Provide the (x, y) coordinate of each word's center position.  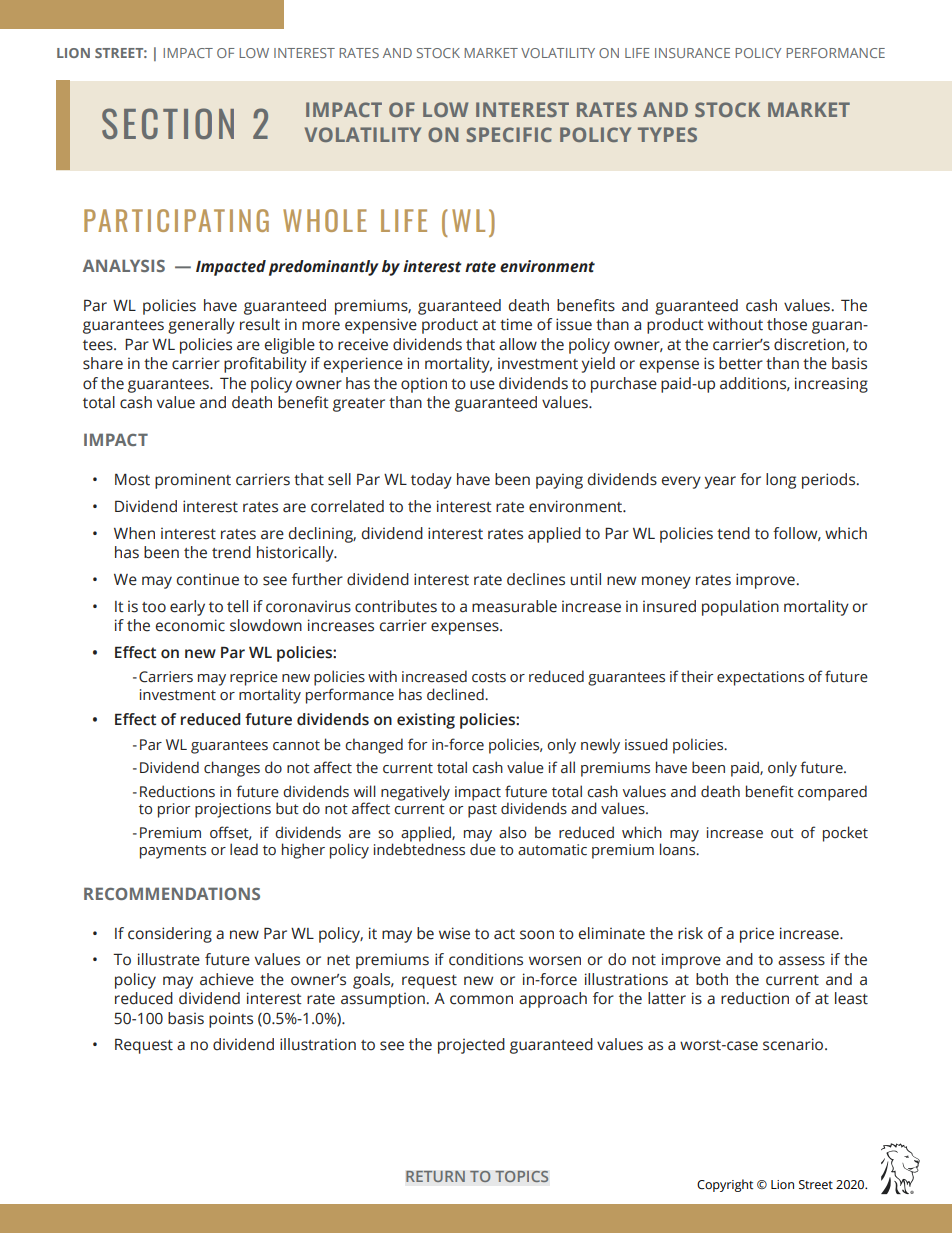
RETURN (435, 1176)
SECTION (168, 123)
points (231, 1020)
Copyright (725, 1185)
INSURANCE (692, 53)
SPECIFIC (509, 134)
